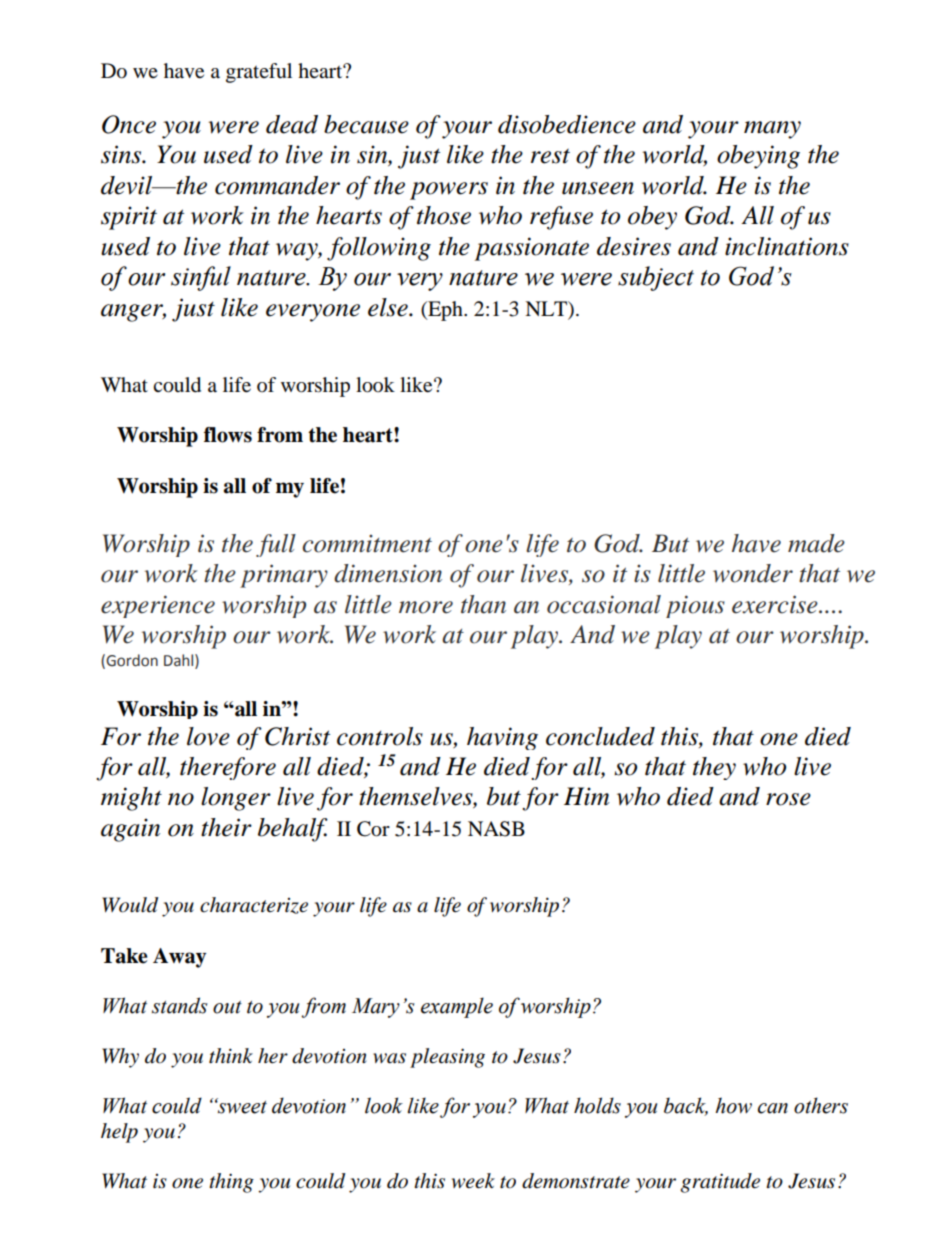 The height and width of the page is (1233, 952). What do you see at coordinates (389, 307) in the page?
I see `else` at bounding box center [389, 307].
